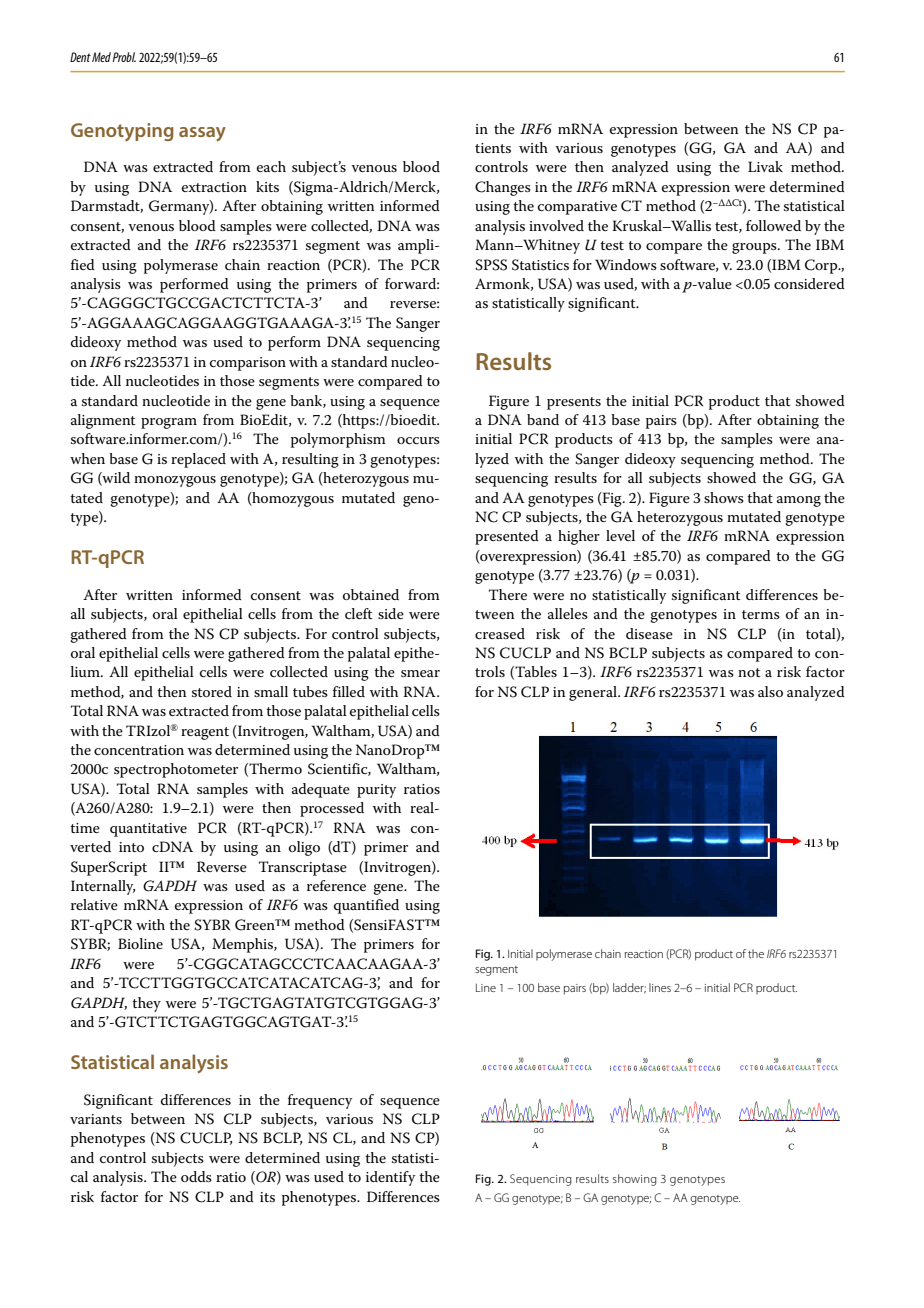  What do you see at coordinates (503, 188) in the document?
I see `Changes` at bounding box center [503, 188].
